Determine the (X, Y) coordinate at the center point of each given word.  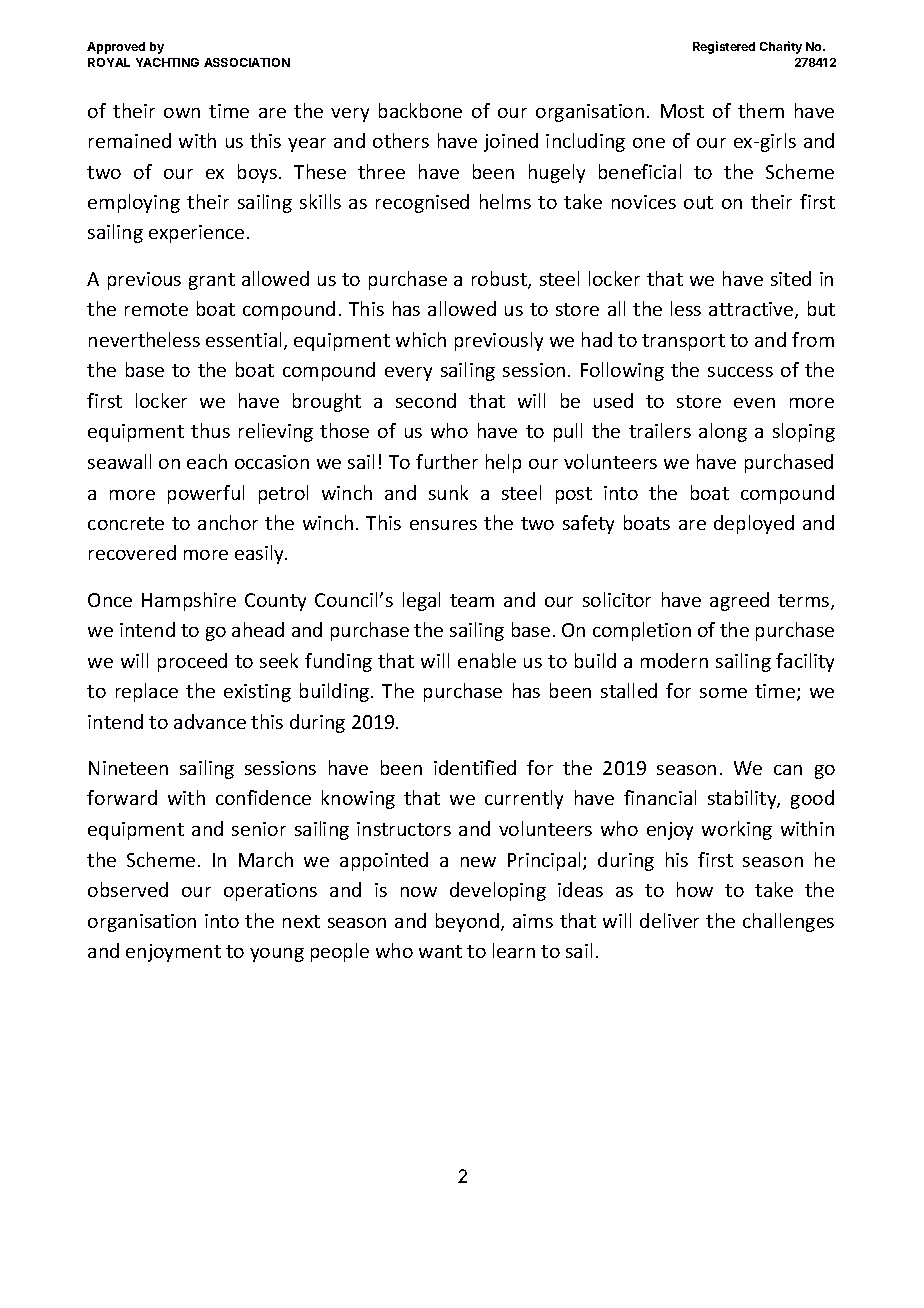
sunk (448, 492)
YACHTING (167, 62)
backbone (420, 110)
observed (128, 889)
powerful (206, 494)
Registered (724, 47)
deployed (754, 524)
